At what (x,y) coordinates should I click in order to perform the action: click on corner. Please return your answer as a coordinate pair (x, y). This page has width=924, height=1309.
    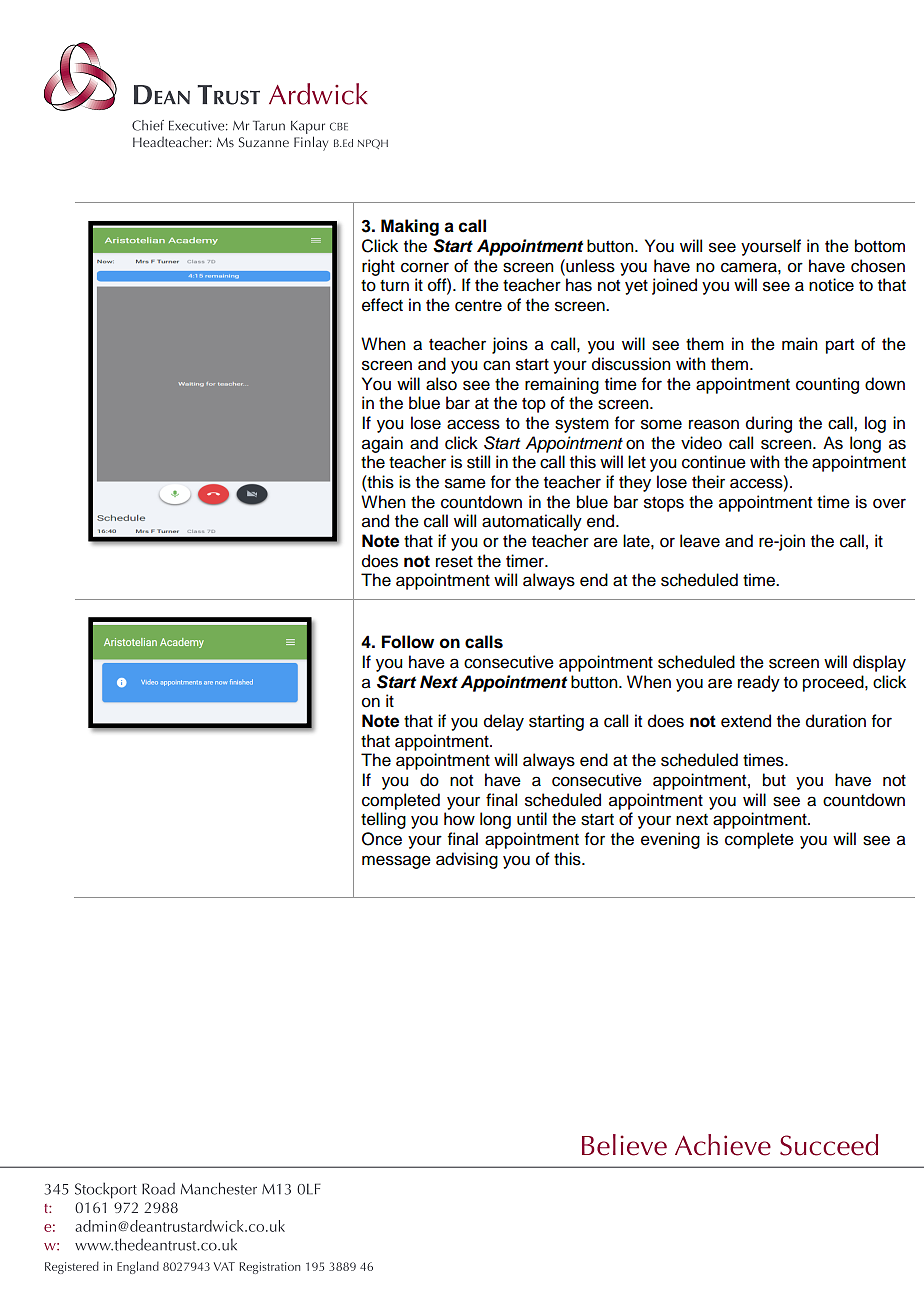
    Looking at the image, I should click on (425, 267).
